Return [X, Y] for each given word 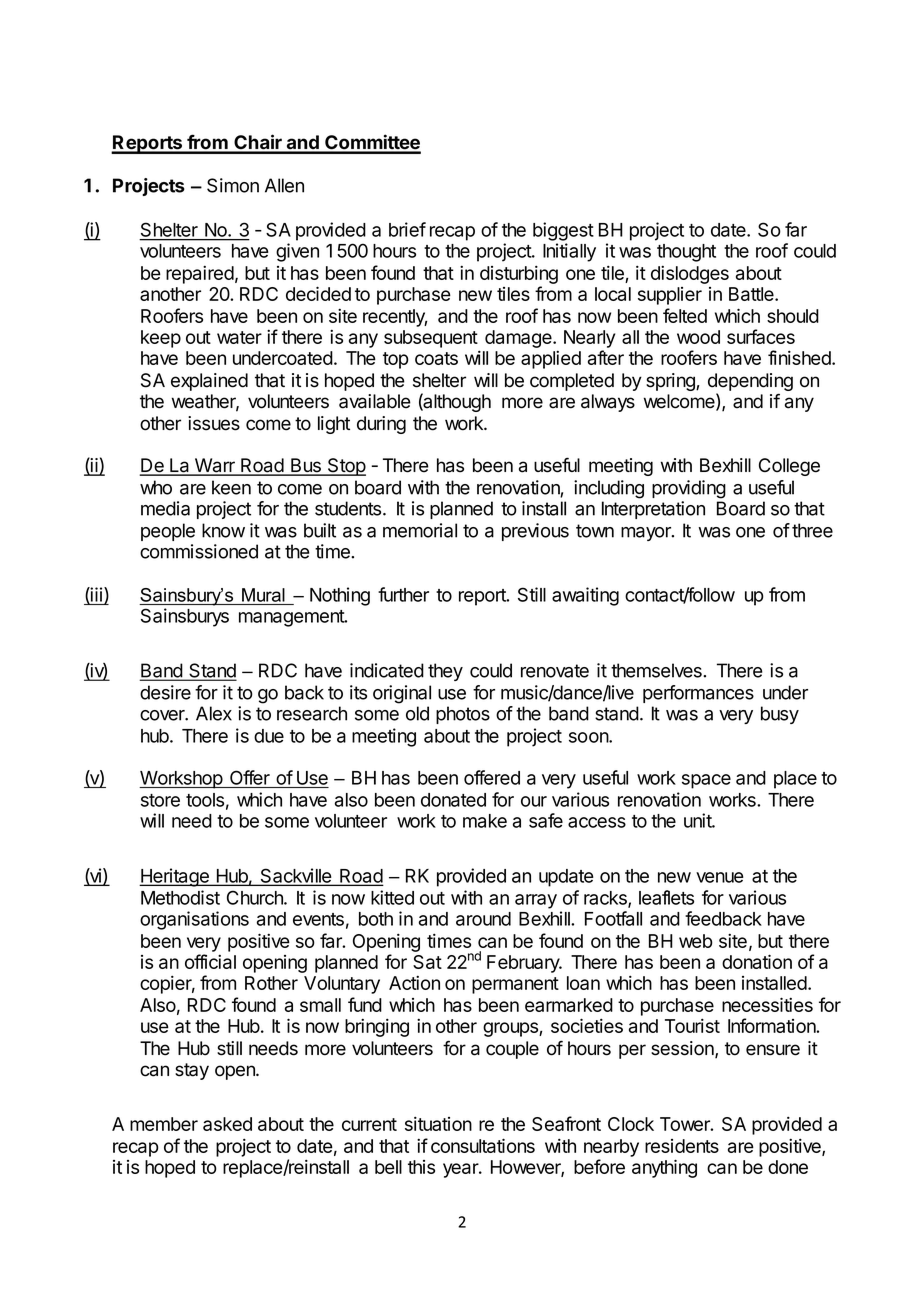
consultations [483, 1145]
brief [407, 229]
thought [686, 253]
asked [227, 1124]
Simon [233, 185]
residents [682, 1146]
